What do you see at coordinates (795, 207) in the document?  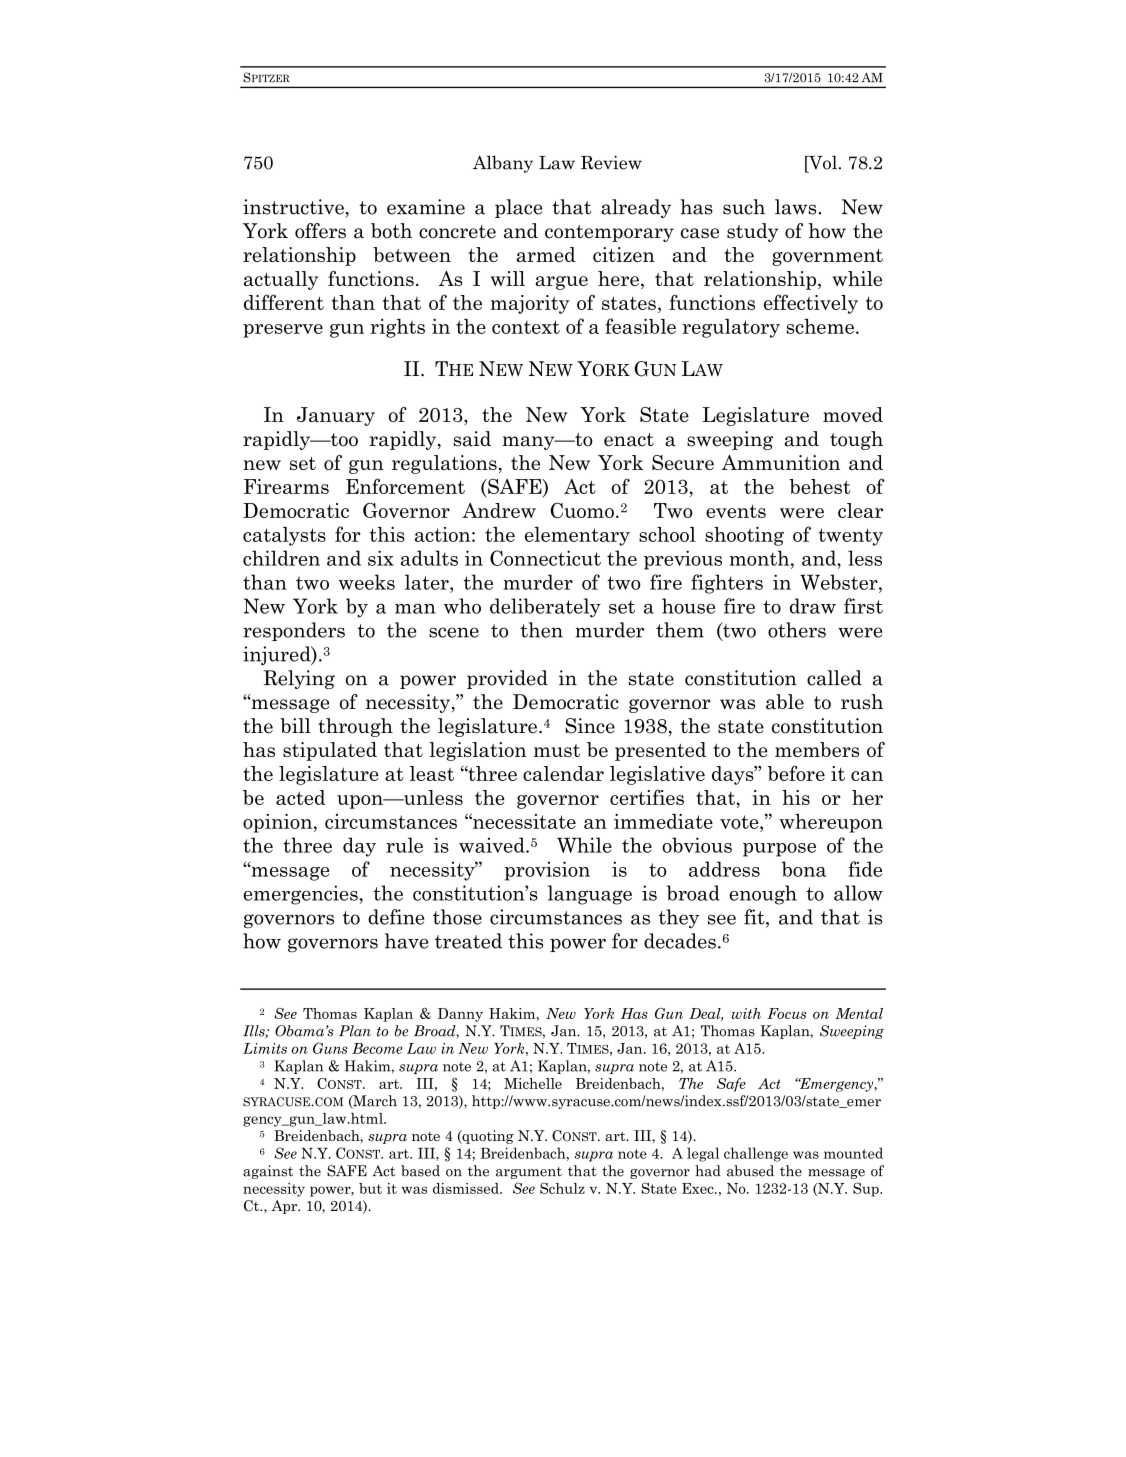 I see `laws` at bounding box center [795, 207].
